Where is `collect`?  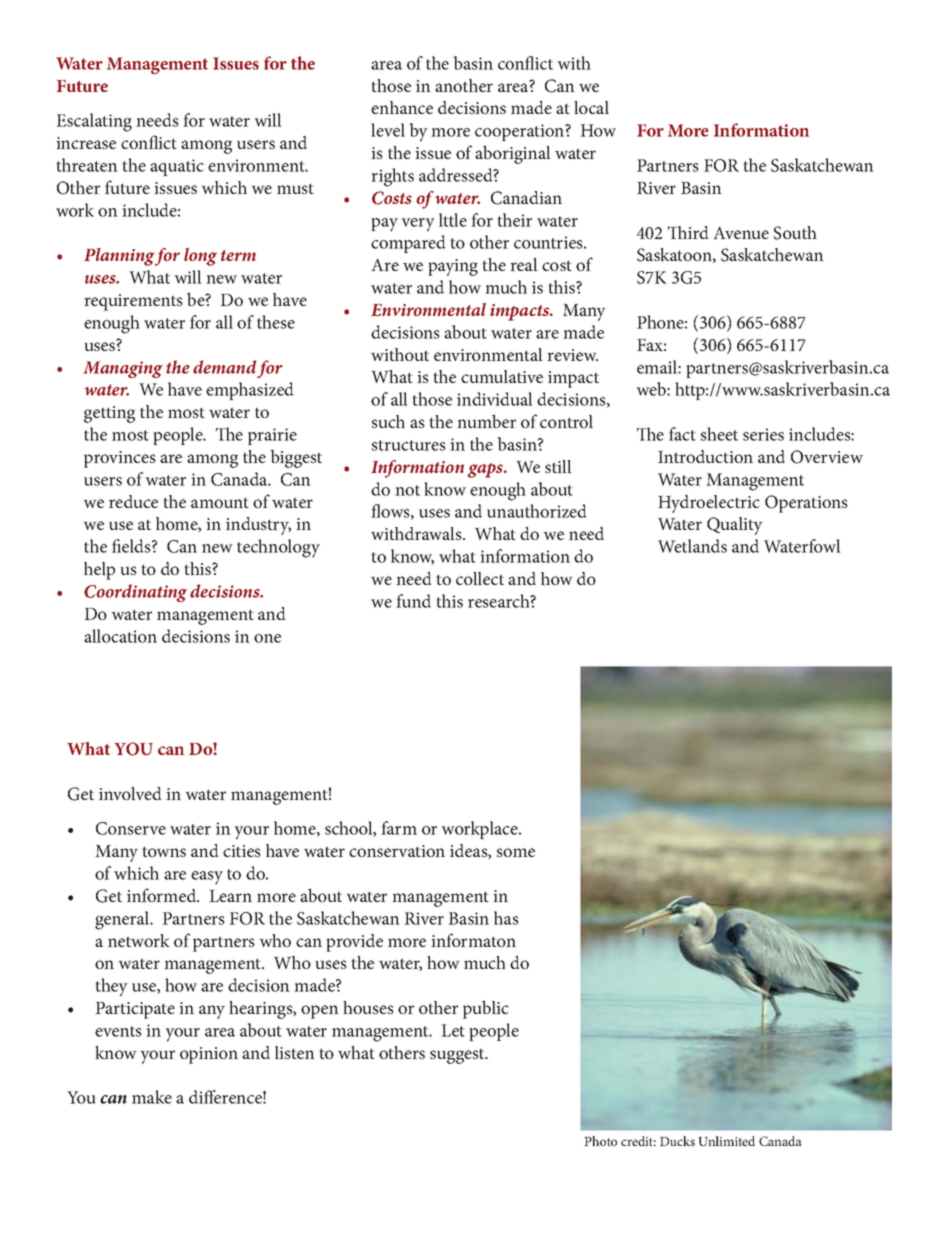
collect is located at coordinates (480, 578).
